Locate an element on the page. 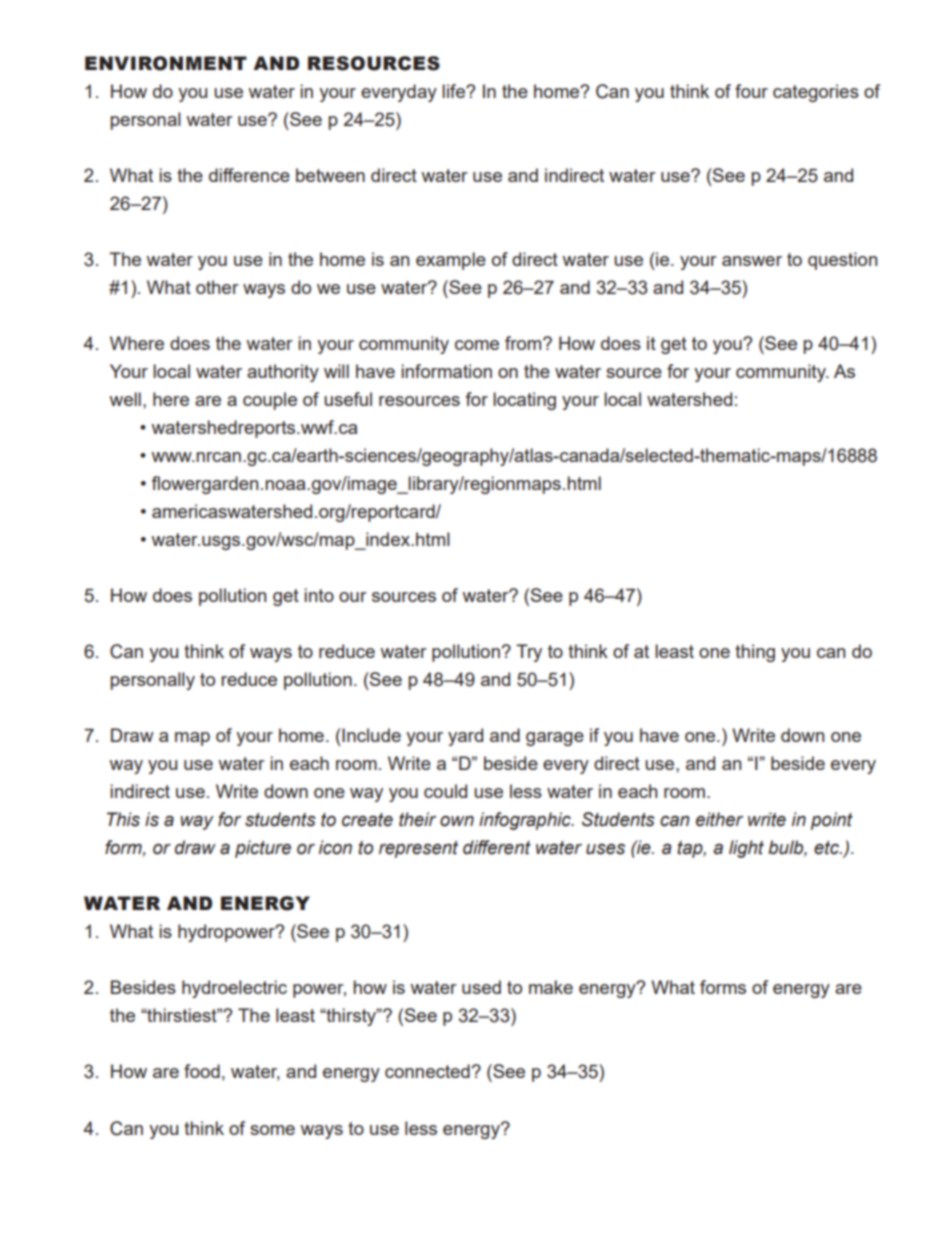 The width and height of the document is (952, 1233). Try is located at coordinates (529, 653).
